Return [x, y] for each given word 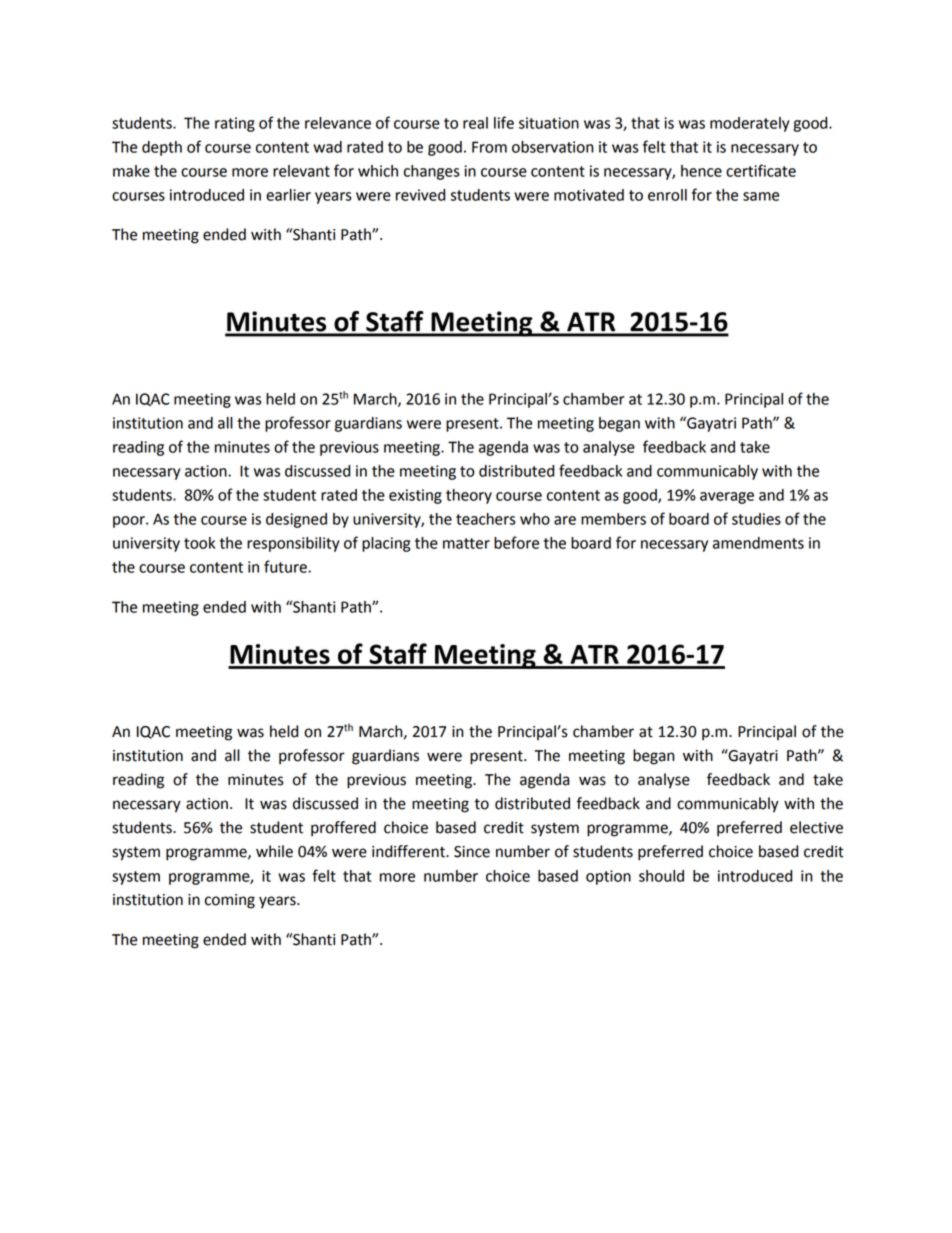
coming [230, 901]
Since [472, 852]
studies [756, 519]
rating [235, 124]
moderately [749, 124]
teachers [486, 519]
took [199, 543]
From [489, 147]
